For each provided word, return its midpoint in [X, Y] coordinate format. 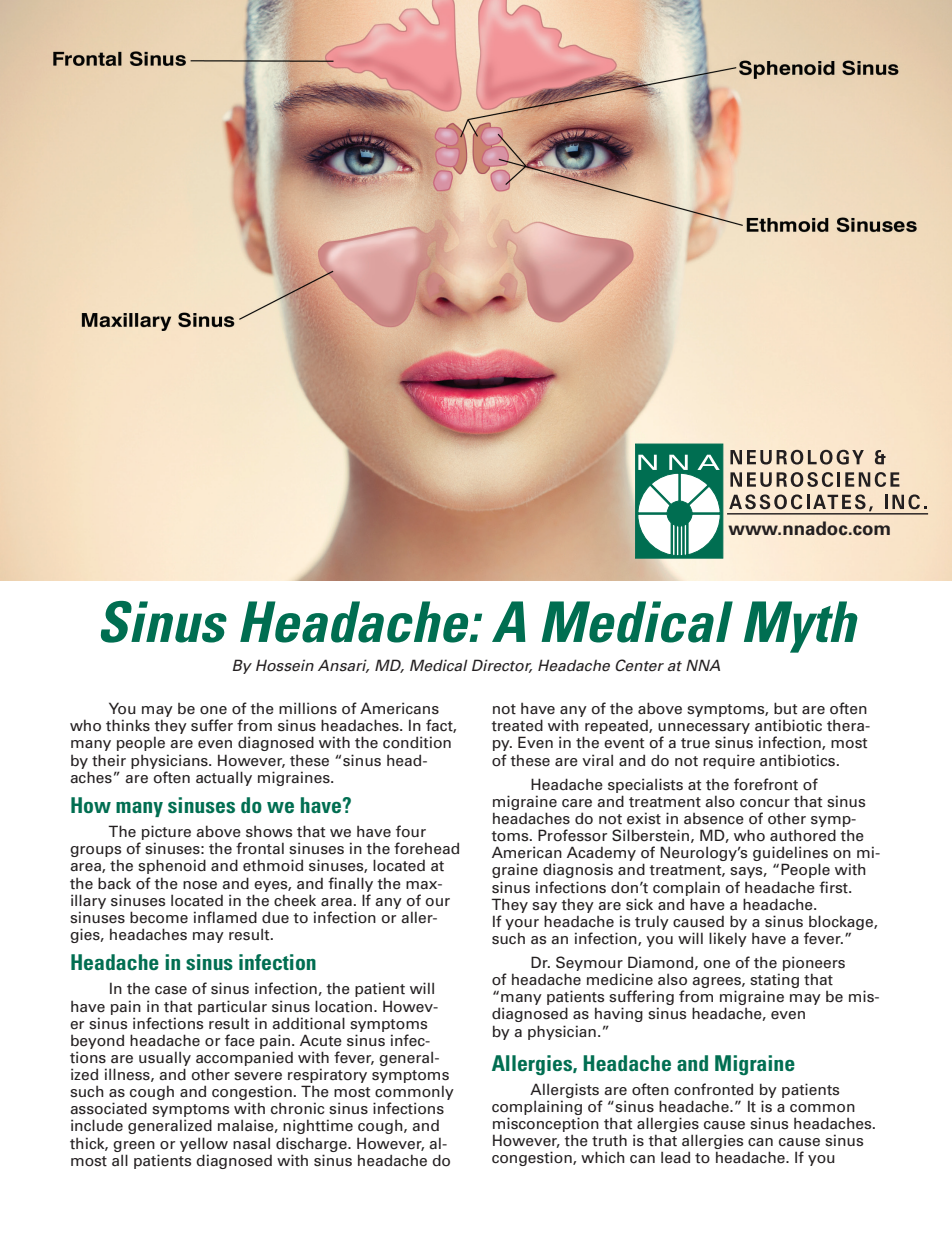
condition [417, 742]
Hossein [285, 665]
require [729, 761]
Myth [801, 627]
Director [502, 666]
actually [224, 778]
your [522, 924]
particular [232, 1007]
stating [774, 982]
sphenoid [172, 866]
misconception [546, 1126]
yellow [204, 1144]
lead [675, 1157]
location [345, 1006]
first [834, 887]
